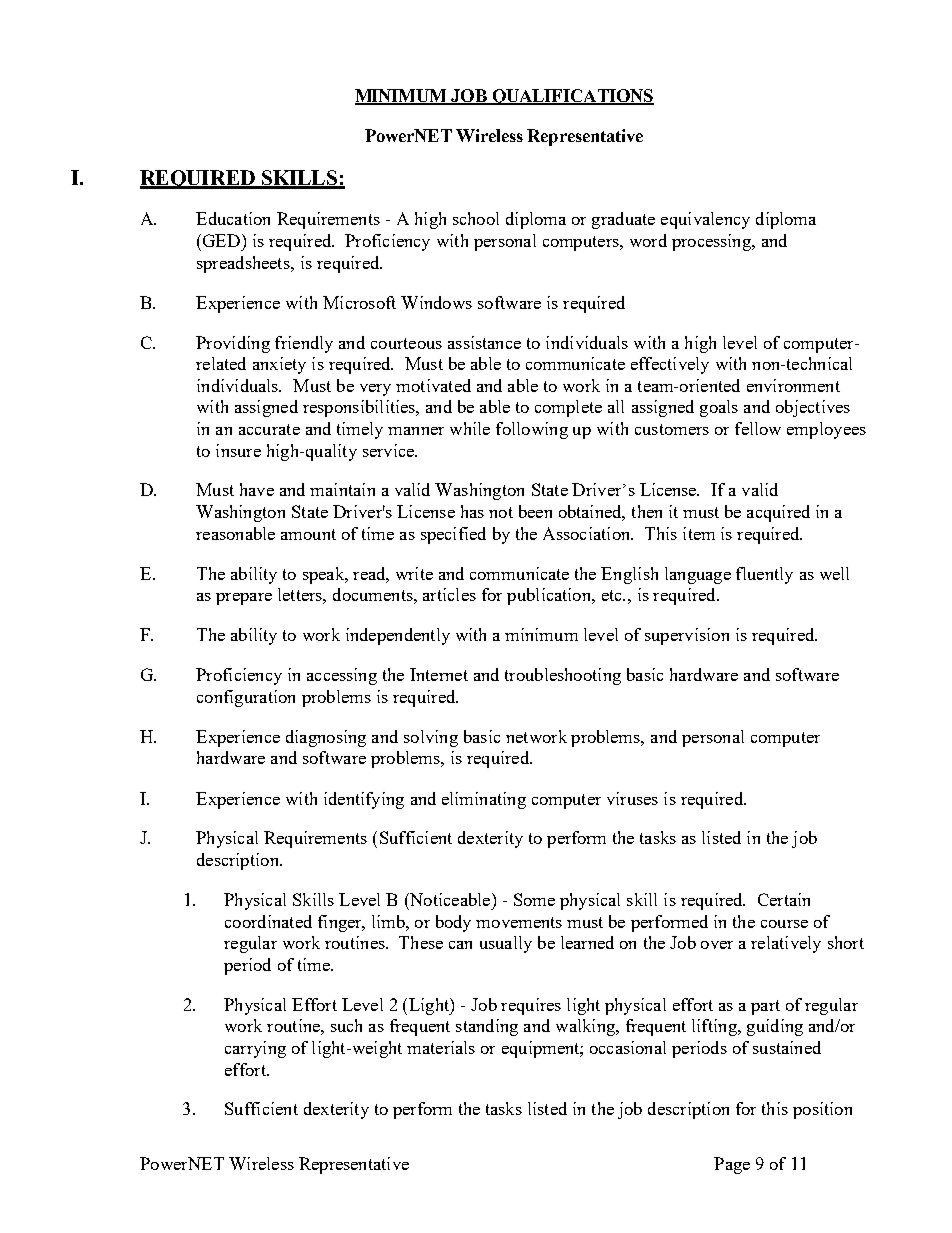  Describe the element at coordinates (487, 1027) in the image. I see `standing` at that location.
